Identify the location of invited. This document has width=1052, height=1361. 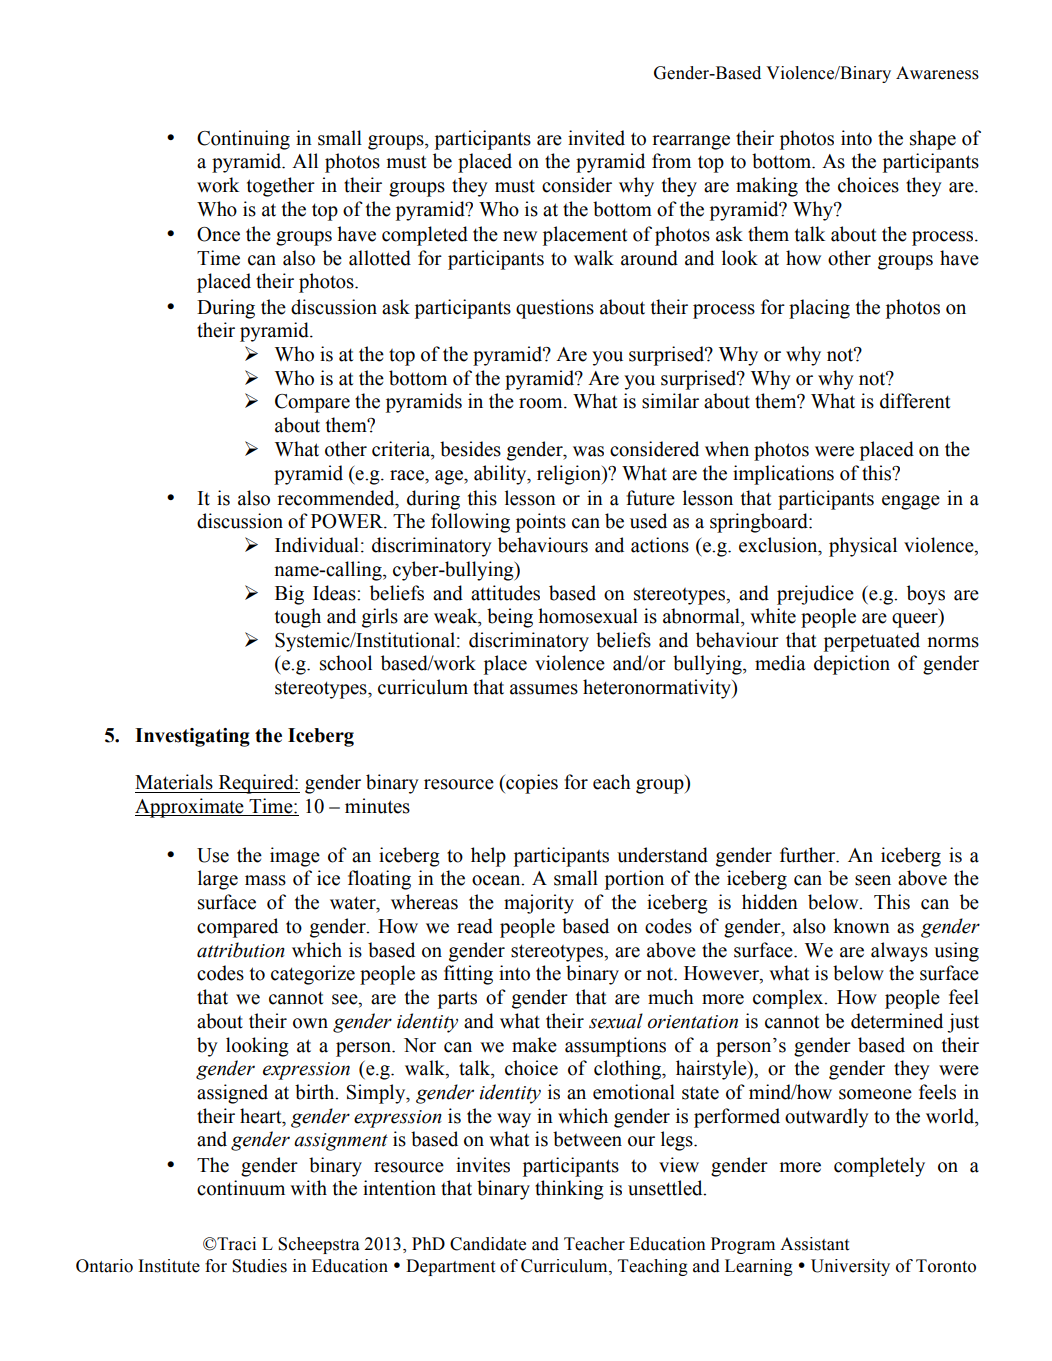
(596, 138).
